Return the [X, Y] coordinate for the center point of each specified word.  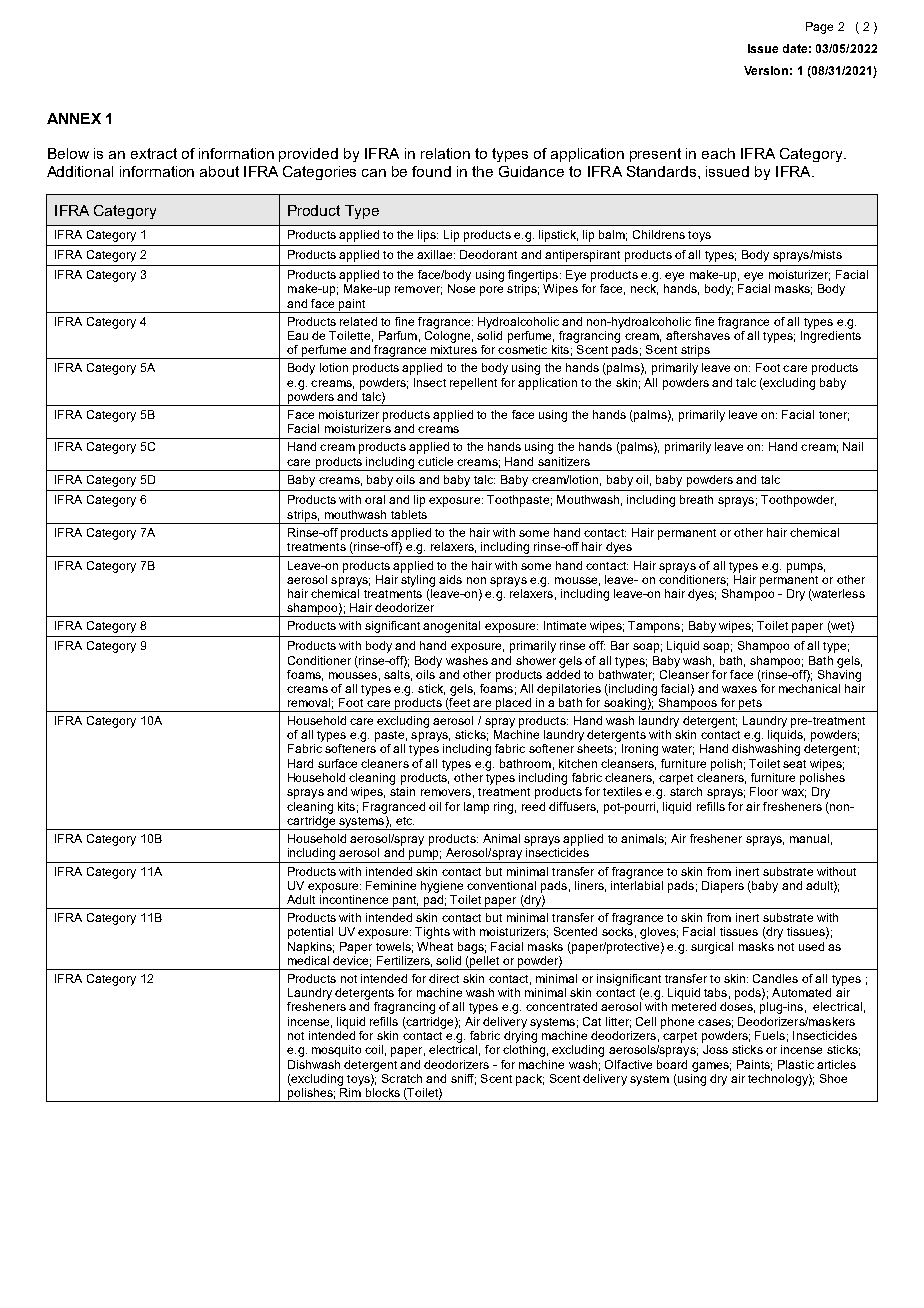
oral [375, 499]
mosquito [336, 1051]
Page [819, 28]
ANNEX [74, 118]
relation [445, 153]
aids [450, 579]
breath [696, 499]
